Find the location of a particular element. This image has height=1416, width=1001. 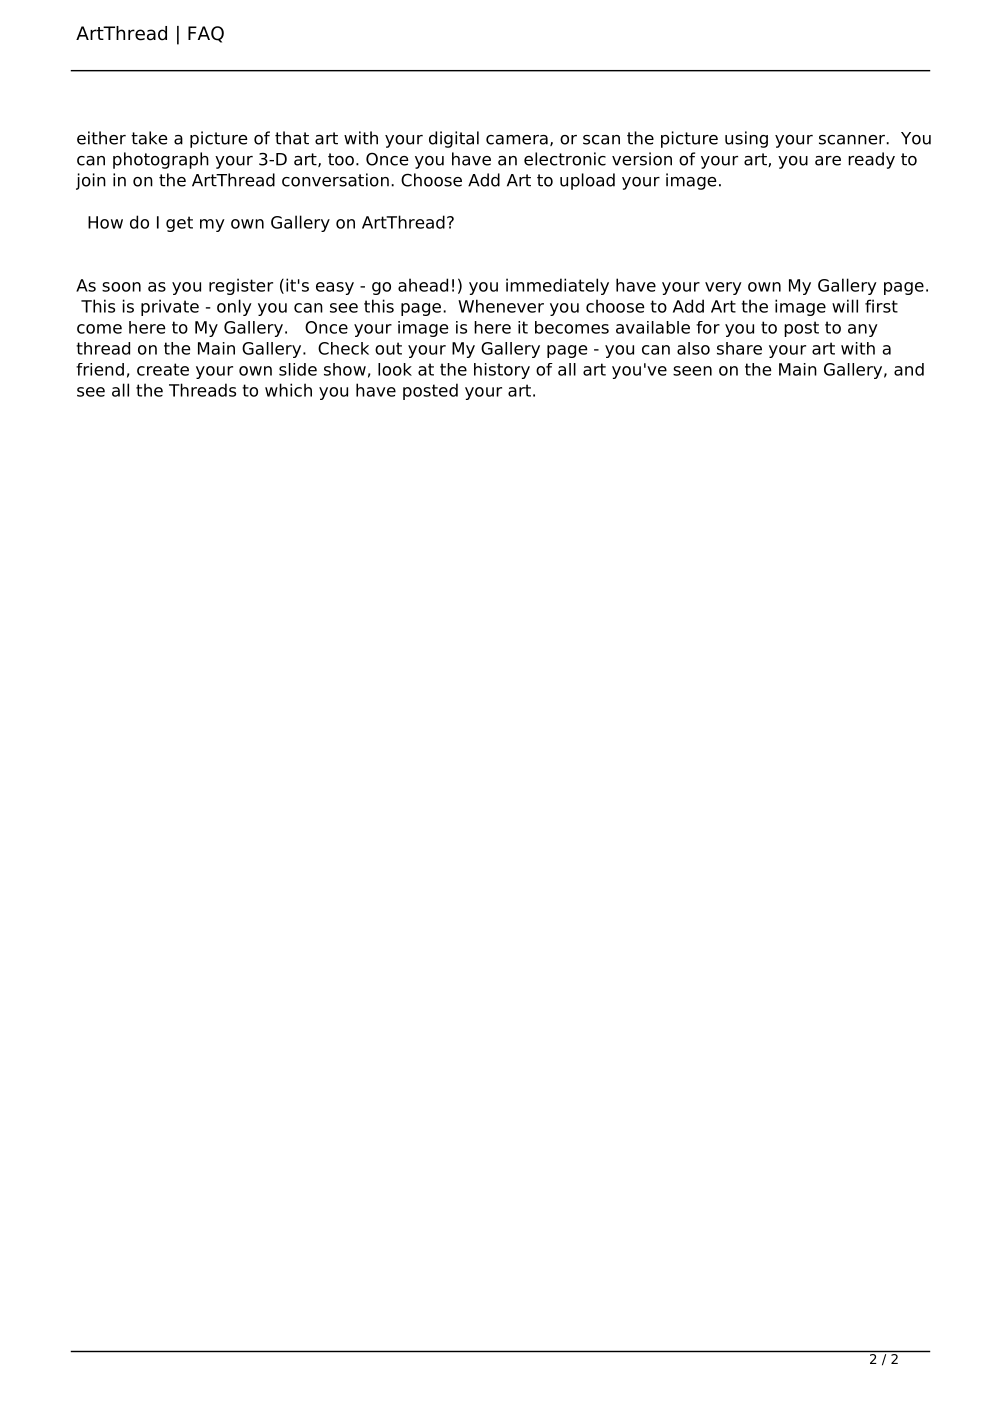

private is located at coordinates (170, 307).
